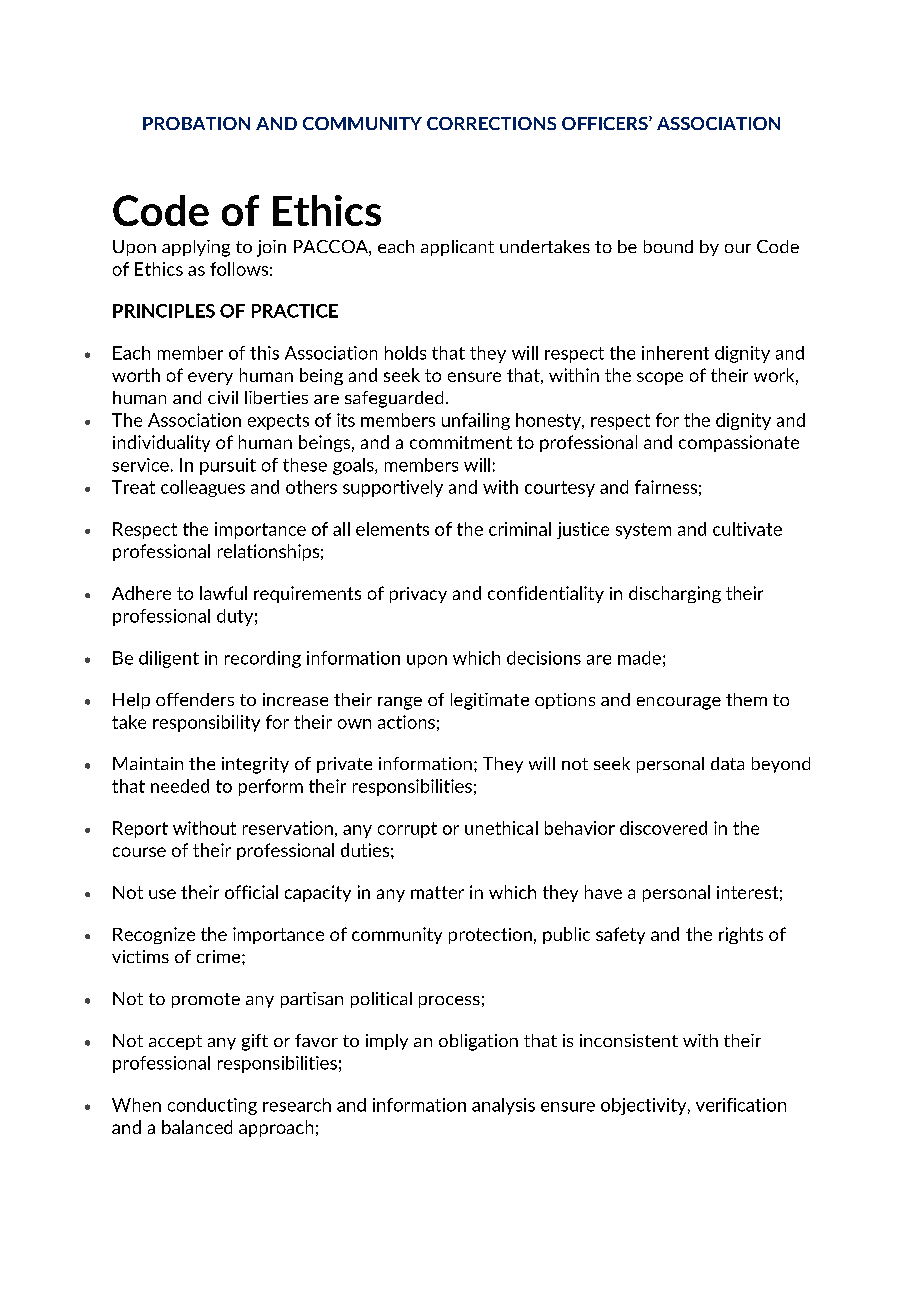 This screenshot has height=1308, width=924. What do you see at coordinates (228, 466) in the screenshot?
I see `pursuit` at bounding box center [228, 466].
